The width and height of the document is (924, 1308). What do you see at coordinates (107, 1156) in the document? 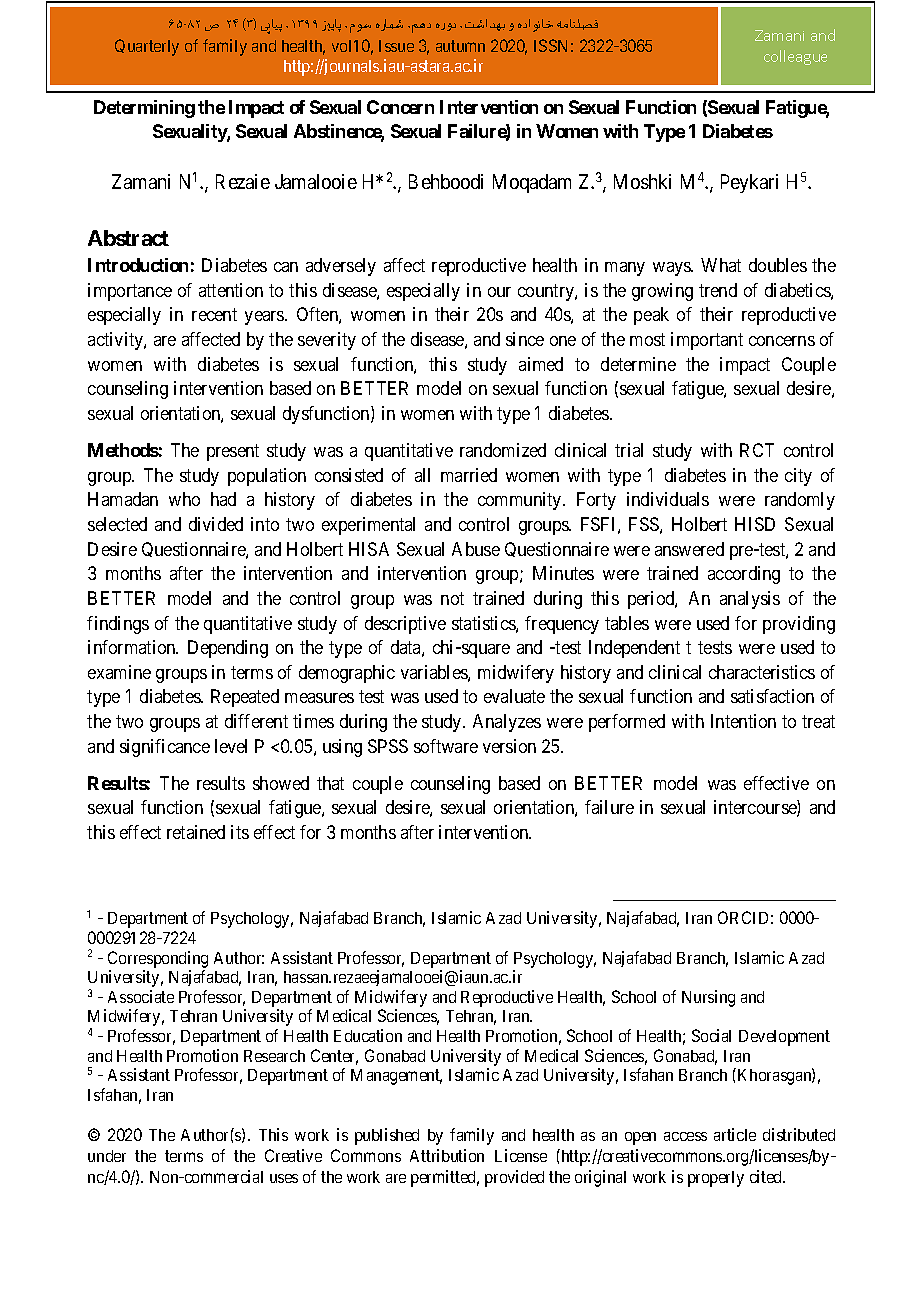
I see `under` at bounding box center [107, 1156].
